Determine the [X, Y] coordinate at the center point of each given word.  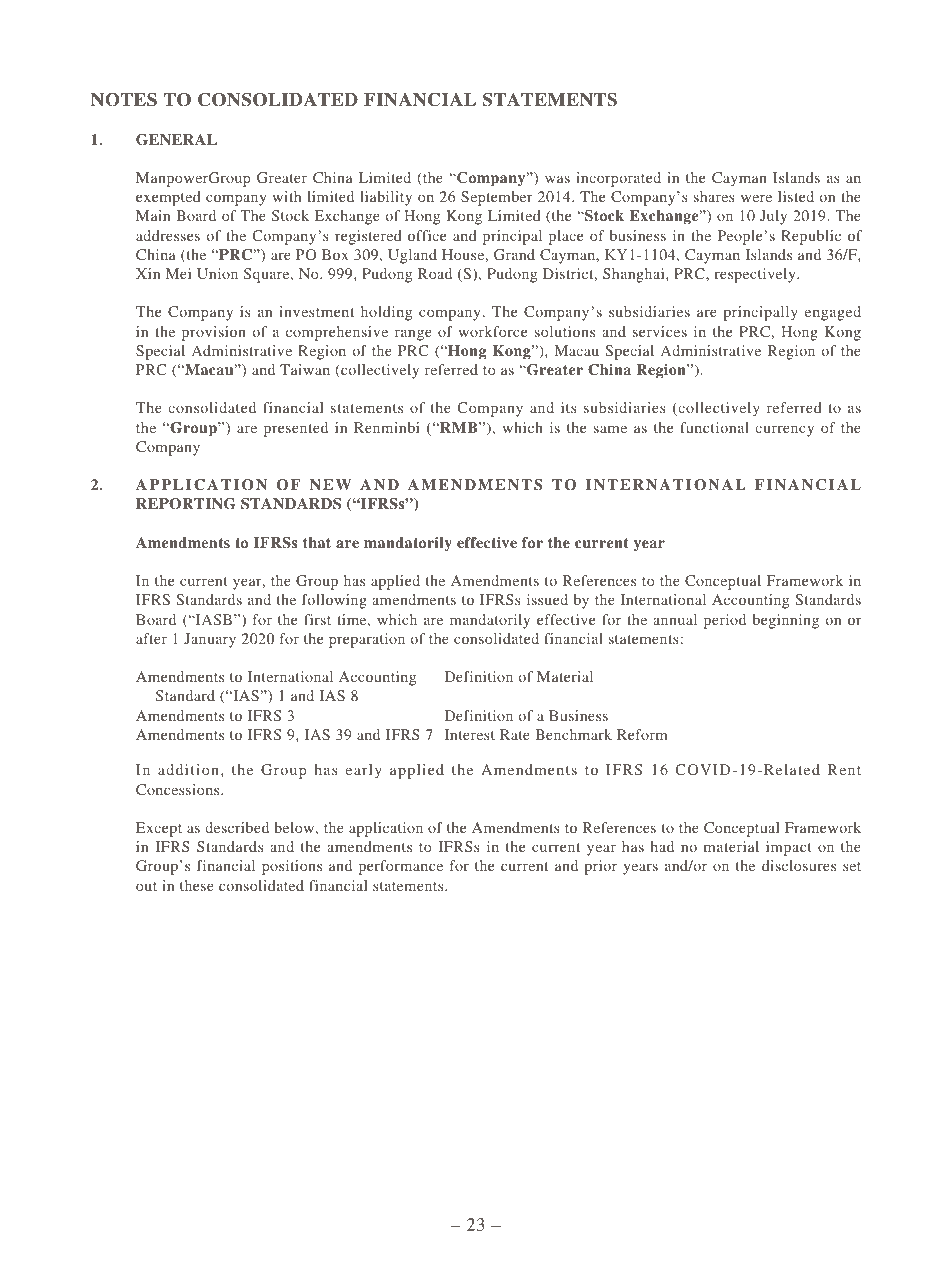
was [557, 179]
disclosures [799, 865]
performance [401, 867]
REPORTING [186, 504]
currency [784, 431]
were [756, 198]
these [197, 885]
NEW [330, 484]
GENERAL [176, 140]
